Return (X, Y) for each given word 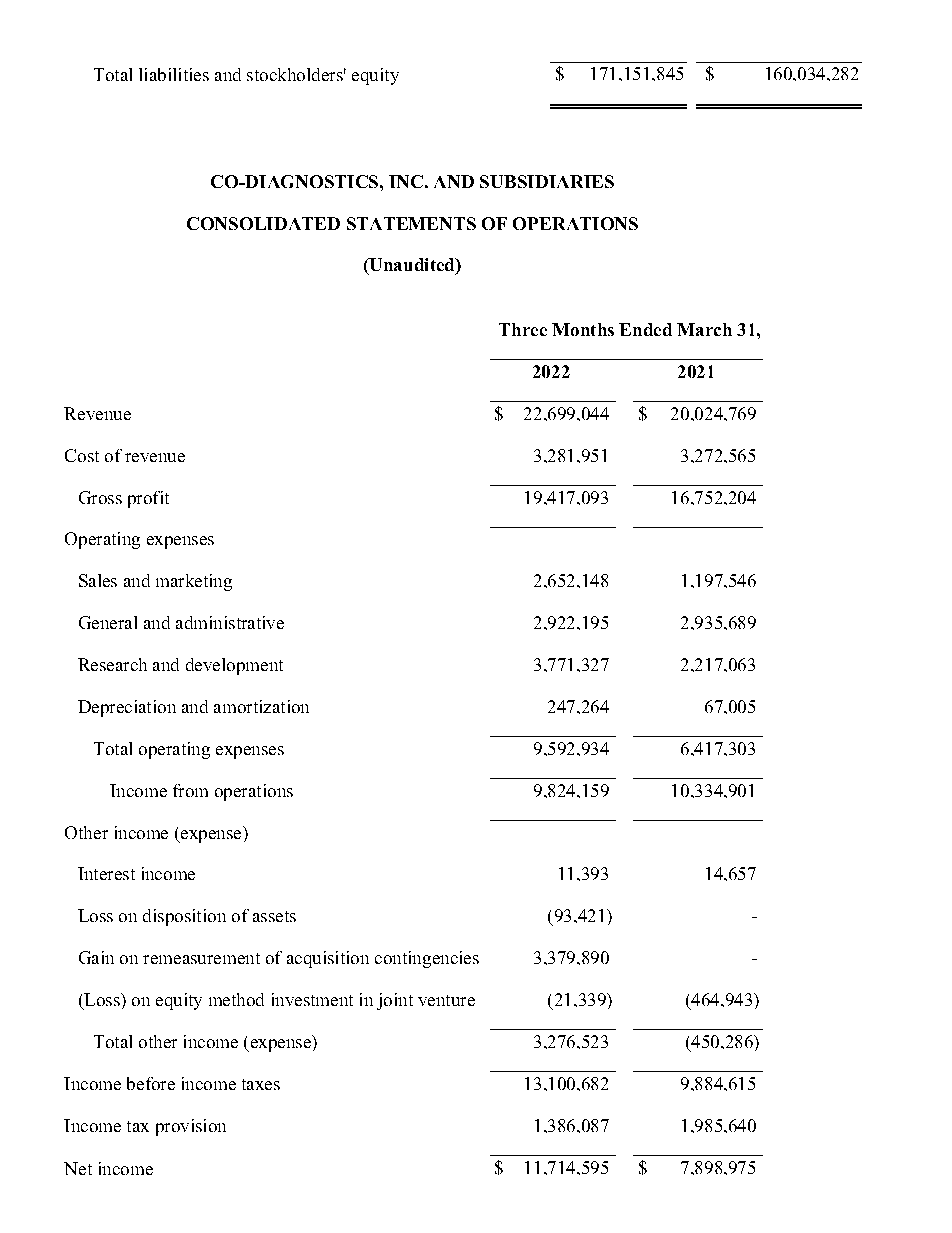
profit (148, 499)
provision (191, 1127)
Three (523, 329)
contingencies (427, 959)
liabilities (174, 74)
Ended (645, 329)
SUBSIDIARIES (547, 181)
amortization (261, 706)
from (190, 790)
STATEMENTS (411, 223)
